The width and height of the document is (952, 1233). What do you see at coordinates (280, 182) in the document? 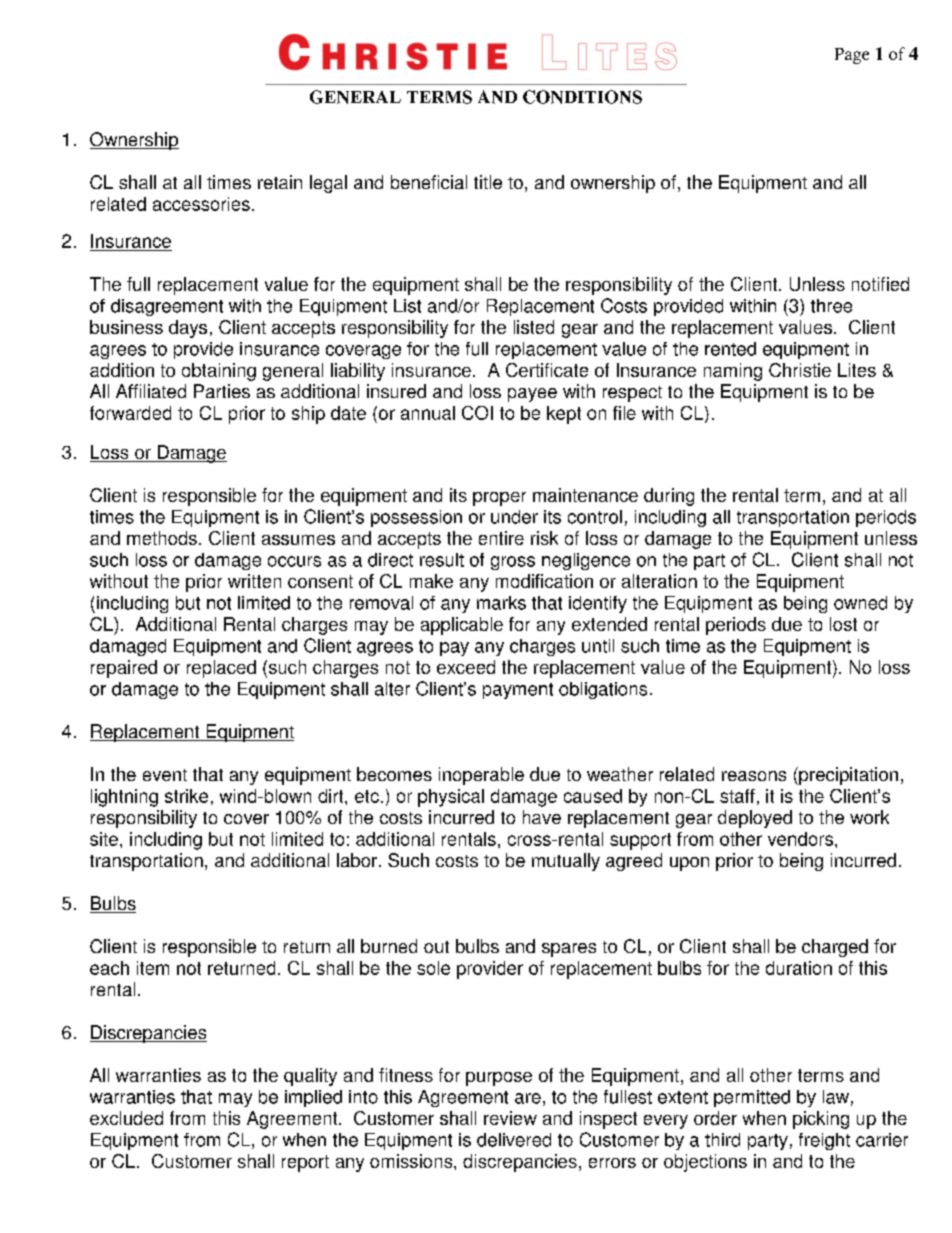
I see `retain` at bounding box center [280, 182].
